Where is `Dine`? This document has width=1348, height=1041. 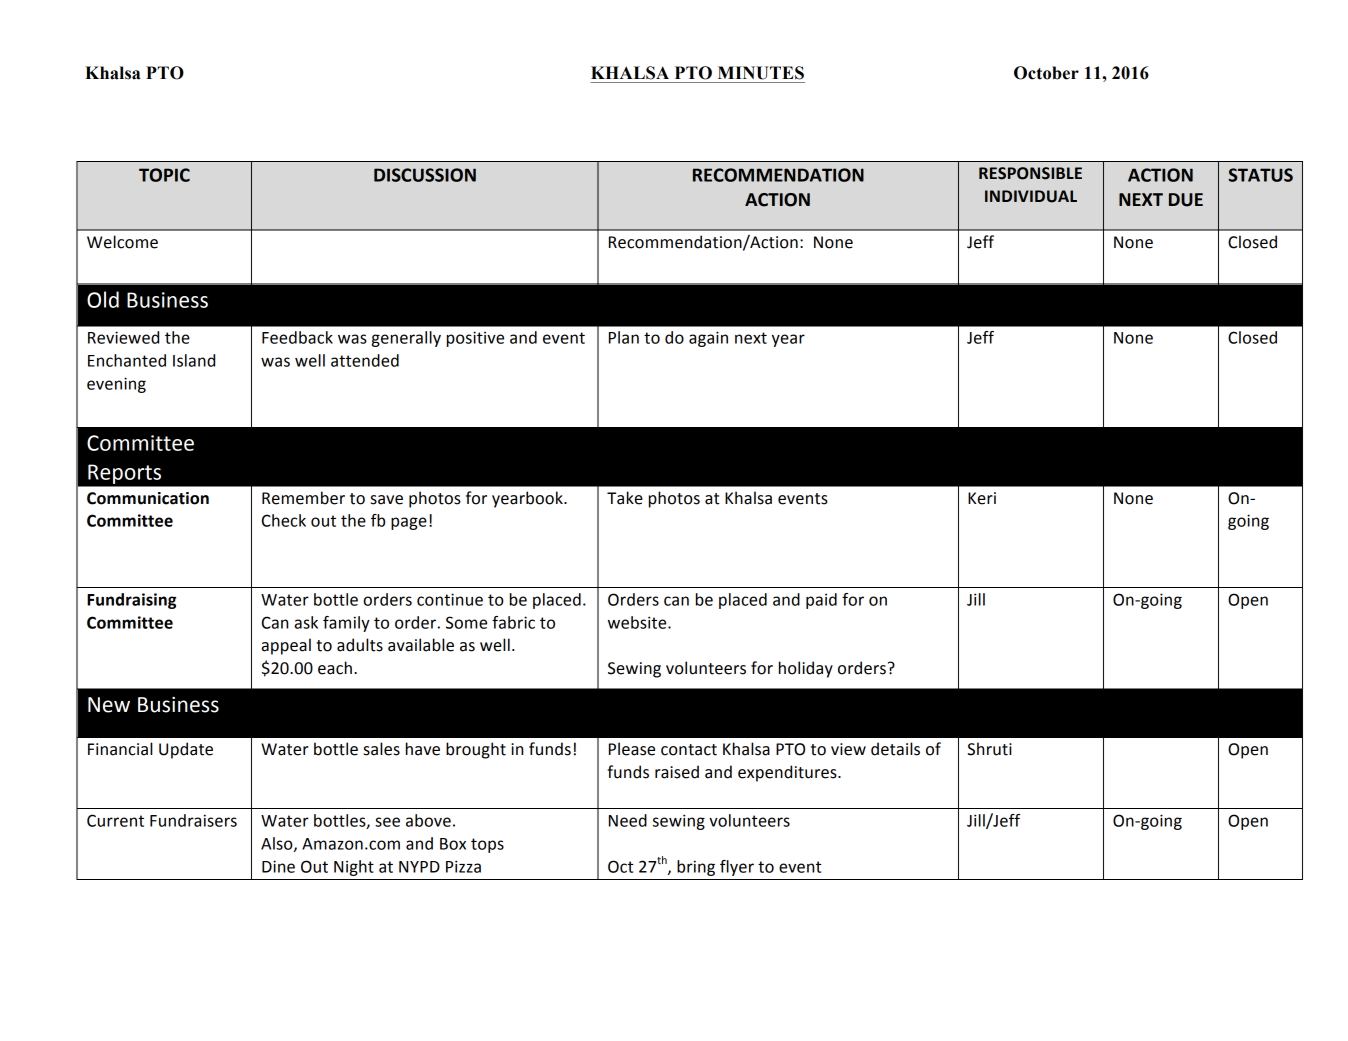 Dine is located at coordinates (278, 866).
